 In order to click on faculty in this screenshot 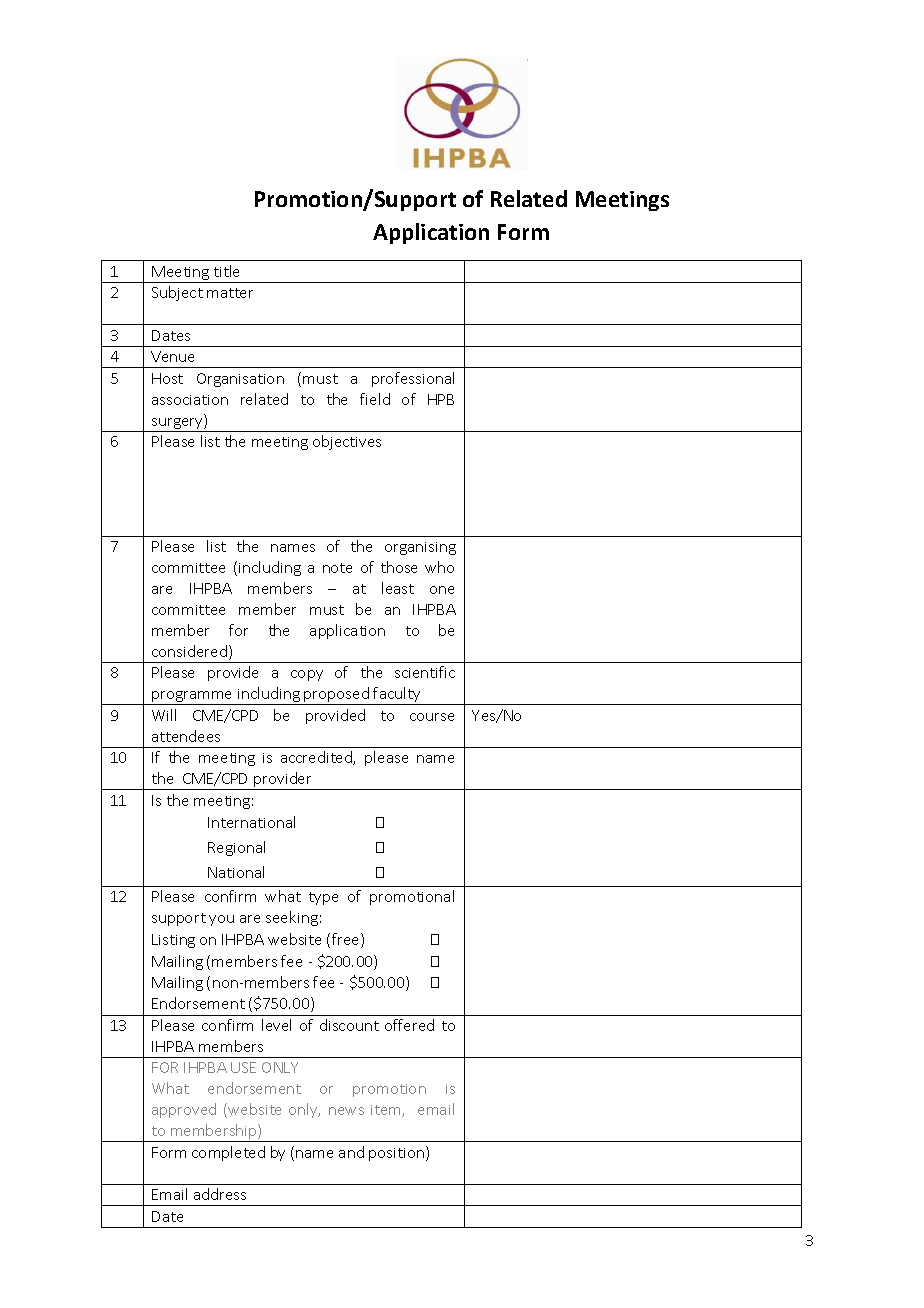, I will do `click(397, 696)`.
